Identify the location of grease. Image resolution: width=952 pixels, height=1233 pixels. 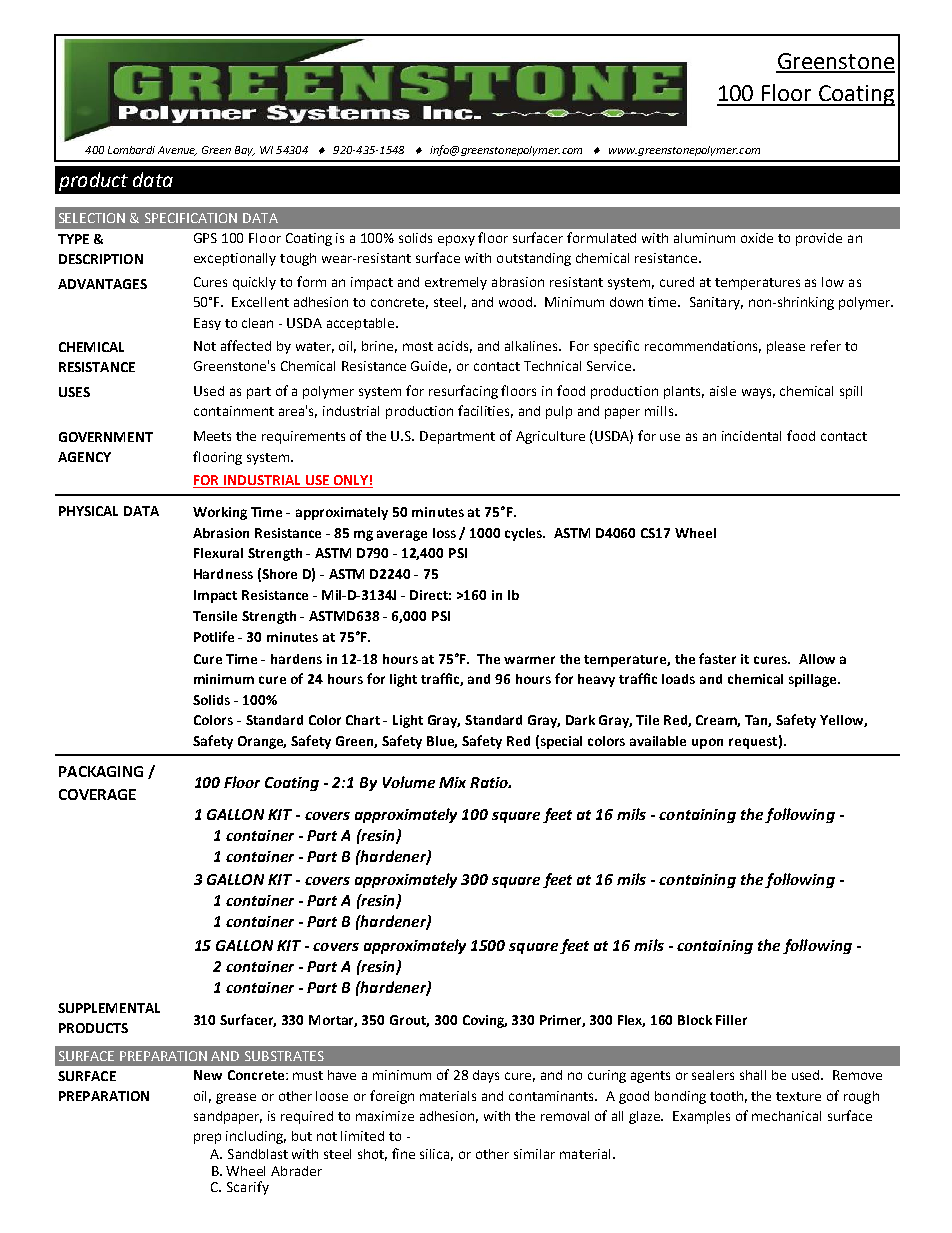
(236, 1098).
